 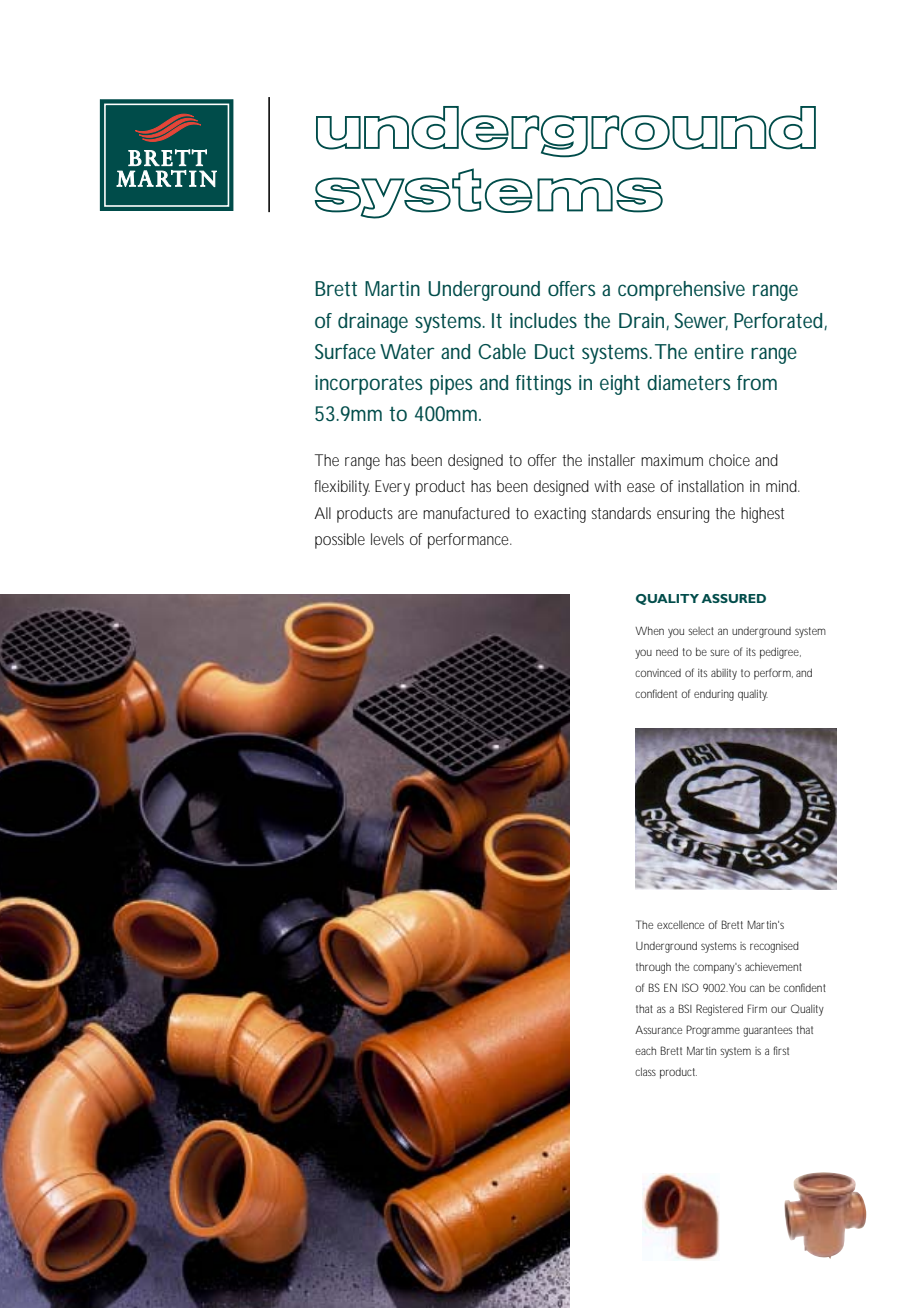 What do you see at coordinates (408, 514) in the document?
I see `are` at bounding box center [408, 514].
